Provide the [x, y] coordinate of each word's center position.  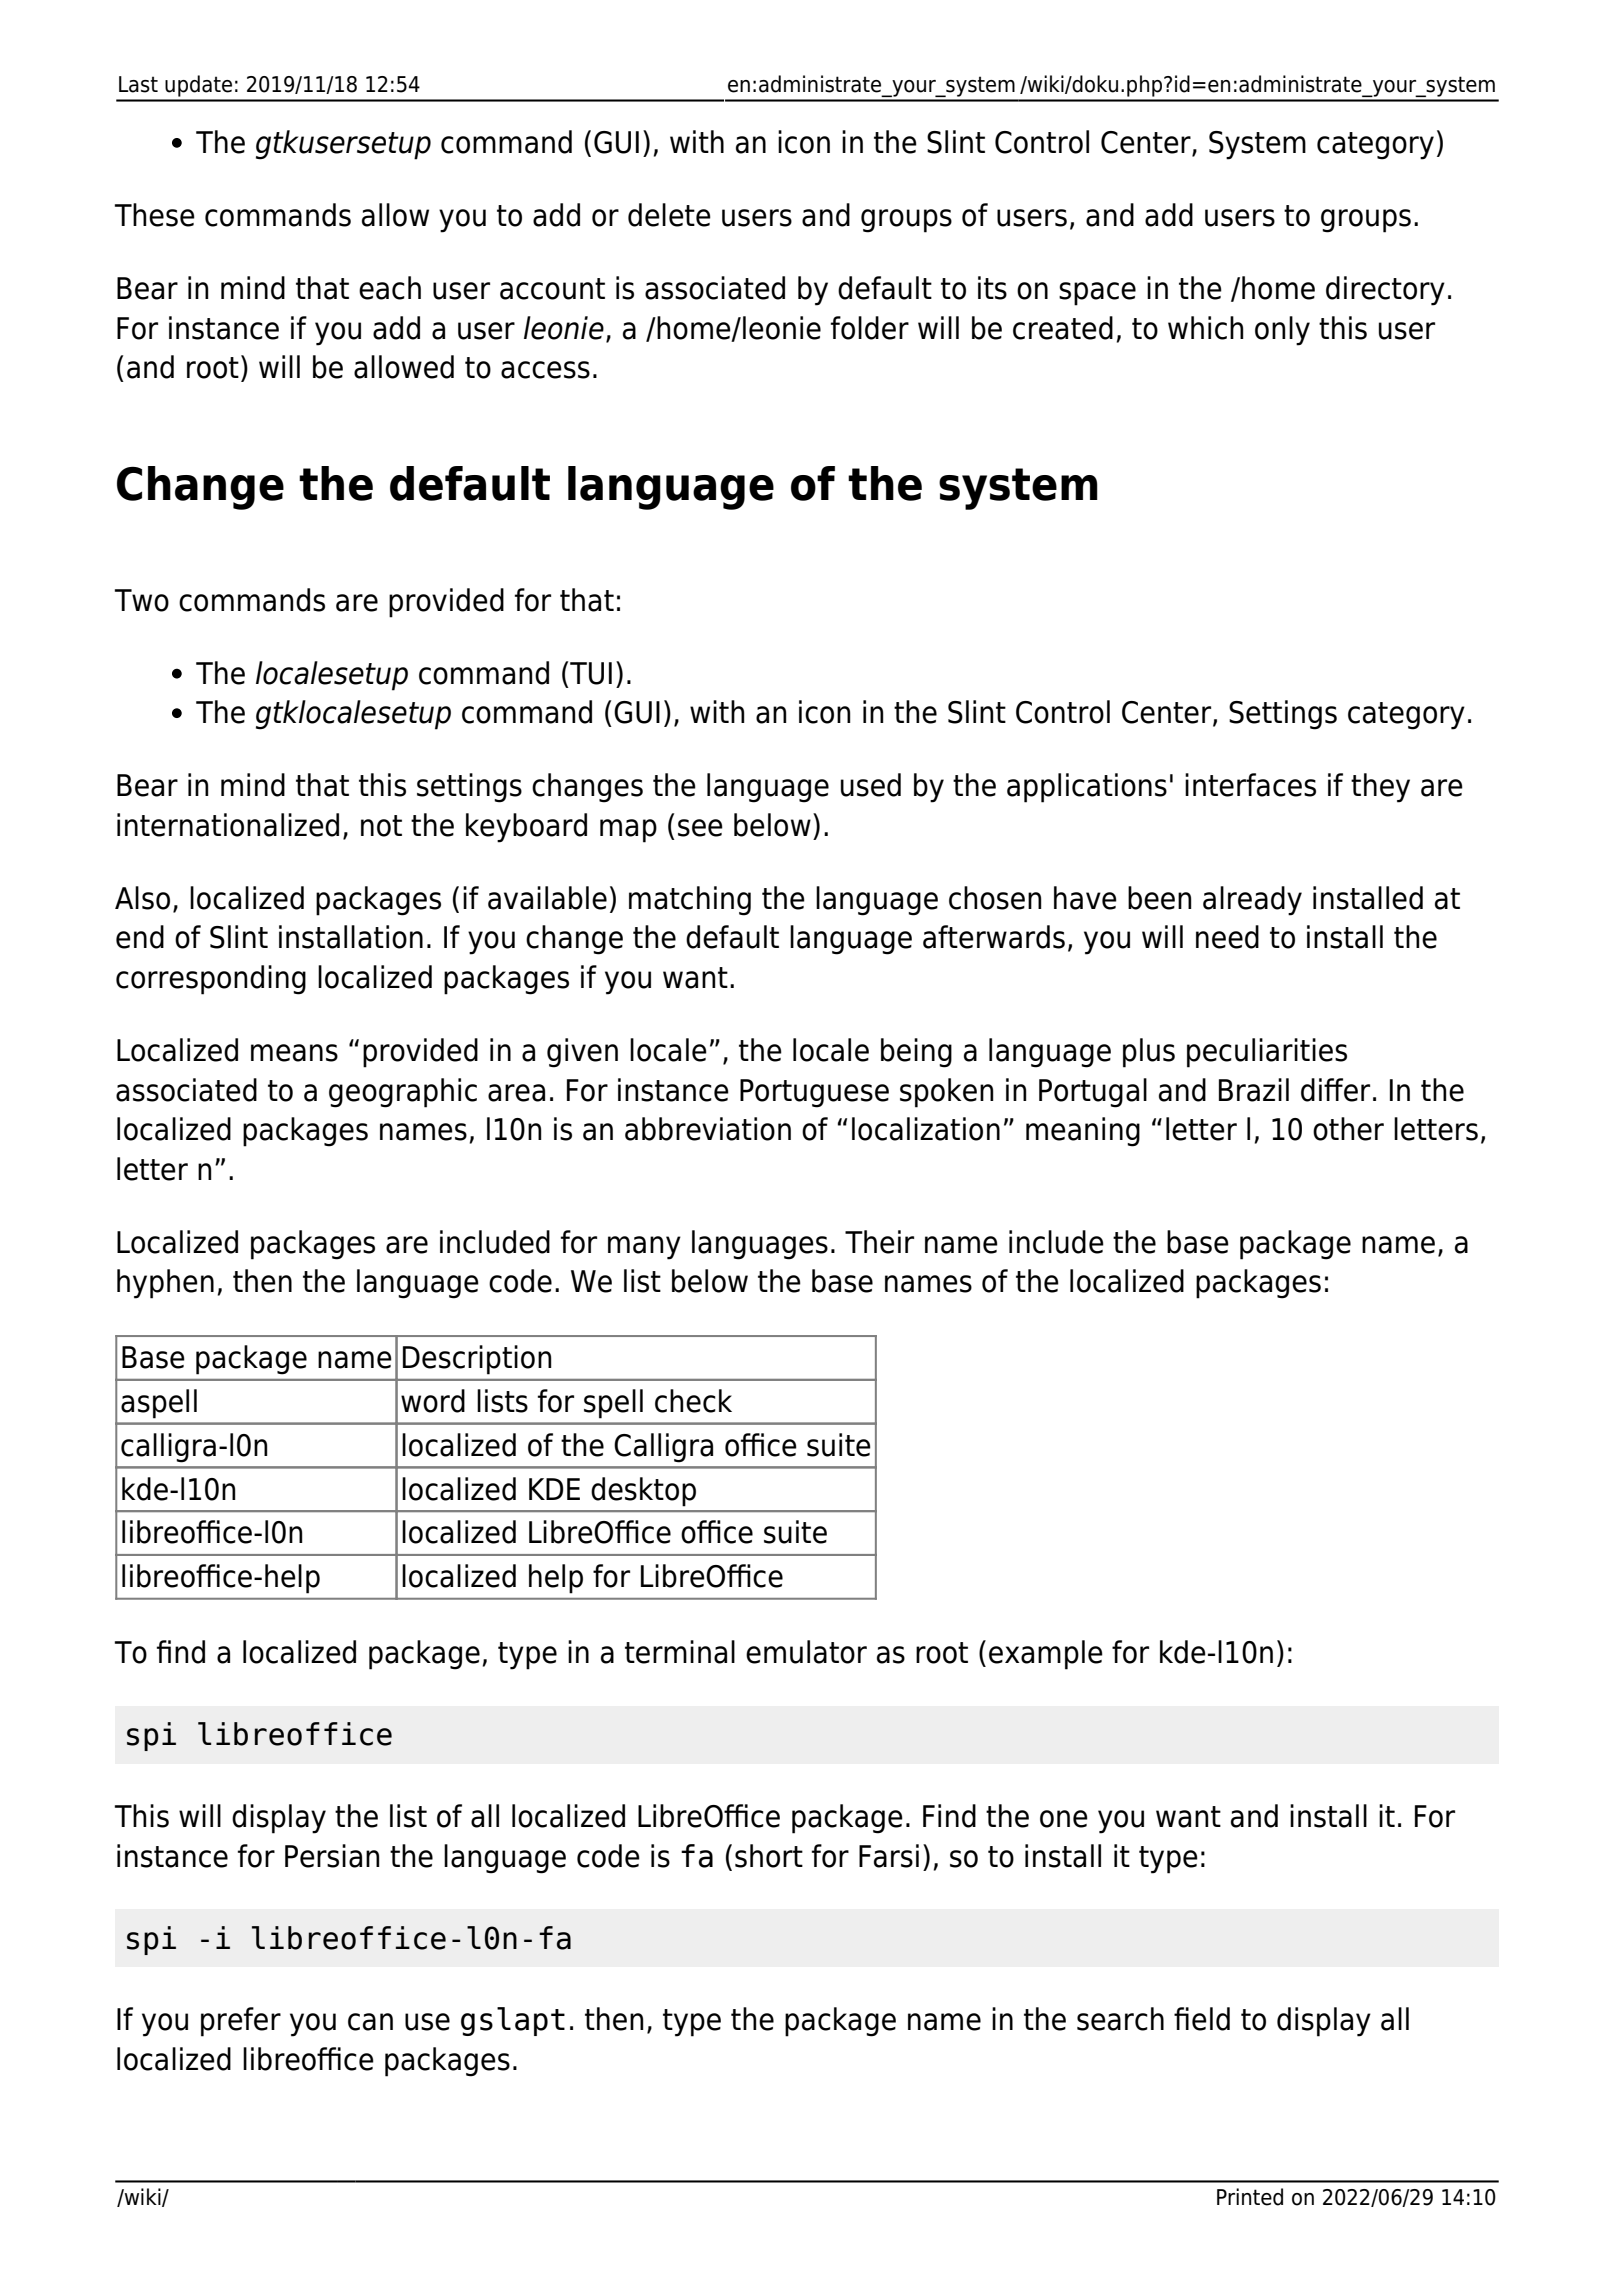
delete [669, 215]
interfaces [1250, 785]
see [700, 828]
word [433, 1401]
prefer [241, 2022]
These [155, 215]
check [693, 1401]
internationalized [228, 825]
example [1046, 1655]
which [1206, 328]
